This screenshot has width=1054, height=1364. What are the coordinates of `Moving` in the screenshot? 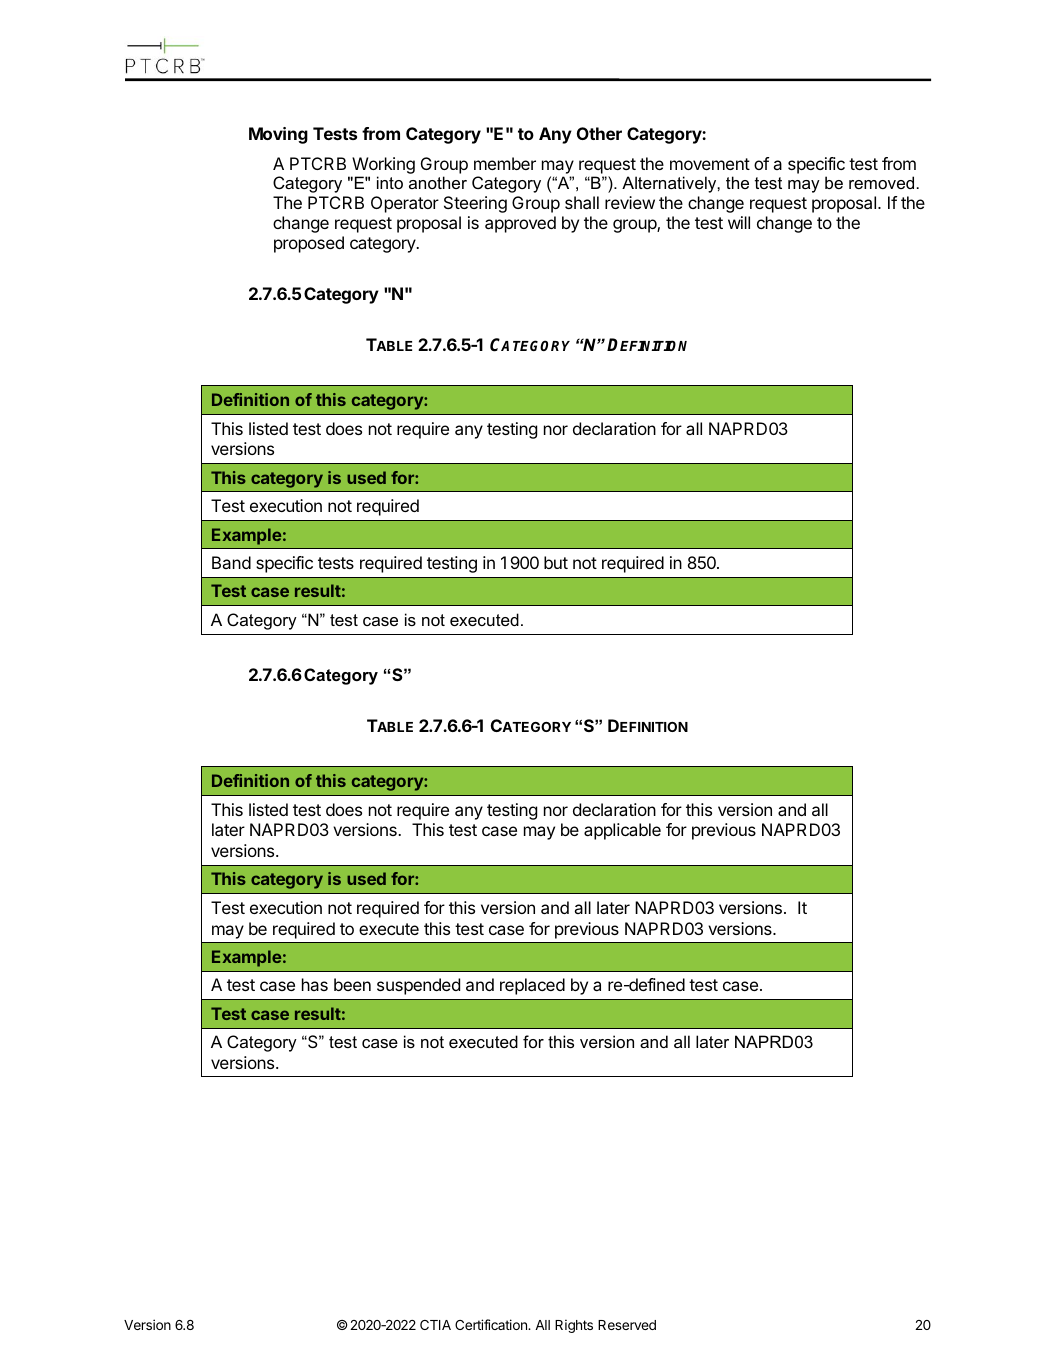 It's located at (278, 135).
